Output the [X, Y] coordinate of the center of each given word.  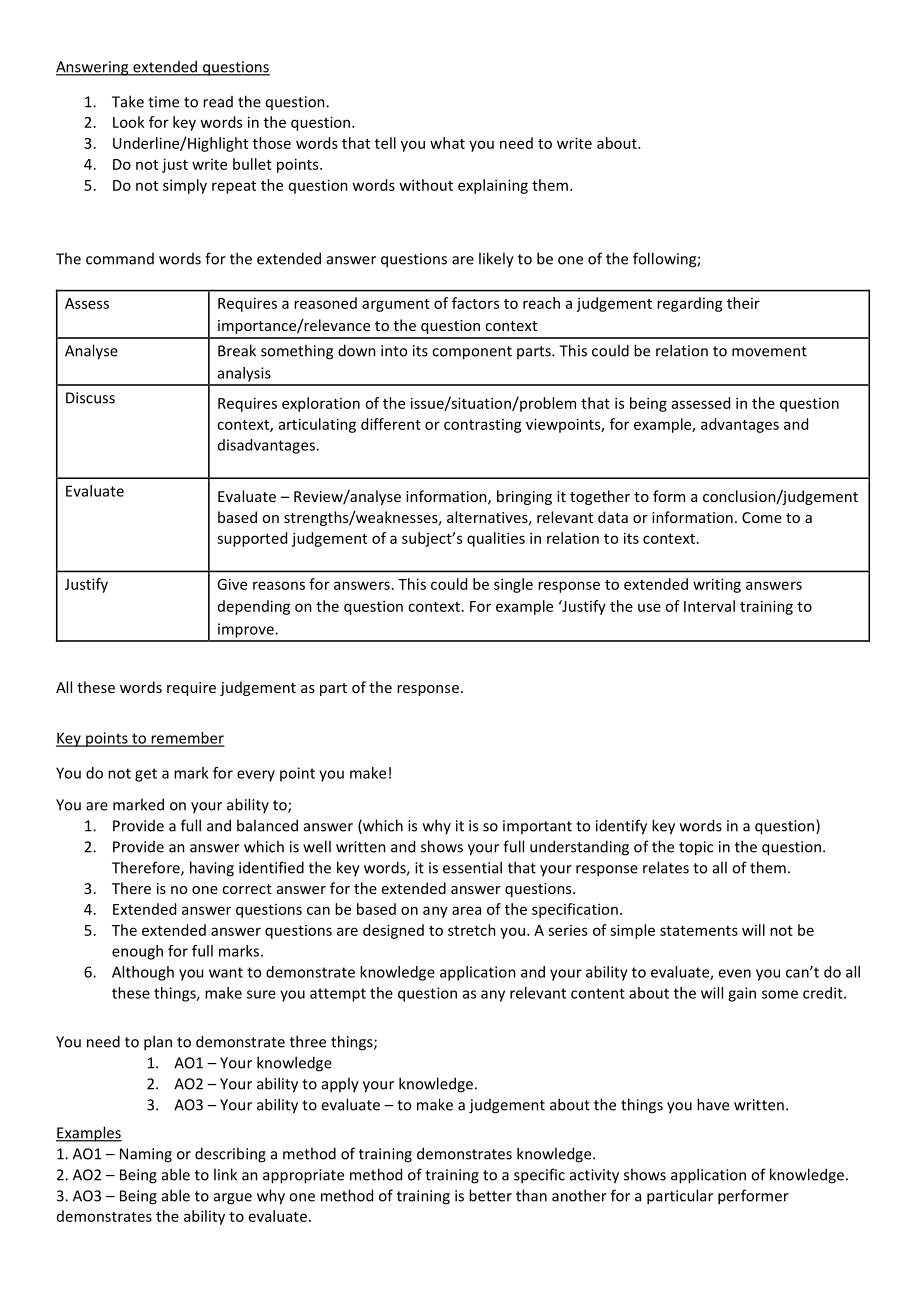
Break [237, 350]
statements [699, 931]
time [163, 102]
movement [769, 351]
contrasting [483, 426]
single [513, 585]
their [743, 303]
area [466, 910]
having [212, 869]
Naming [146, 1155]
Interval [709, 606]
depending [254, 607]
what [447, 143]
